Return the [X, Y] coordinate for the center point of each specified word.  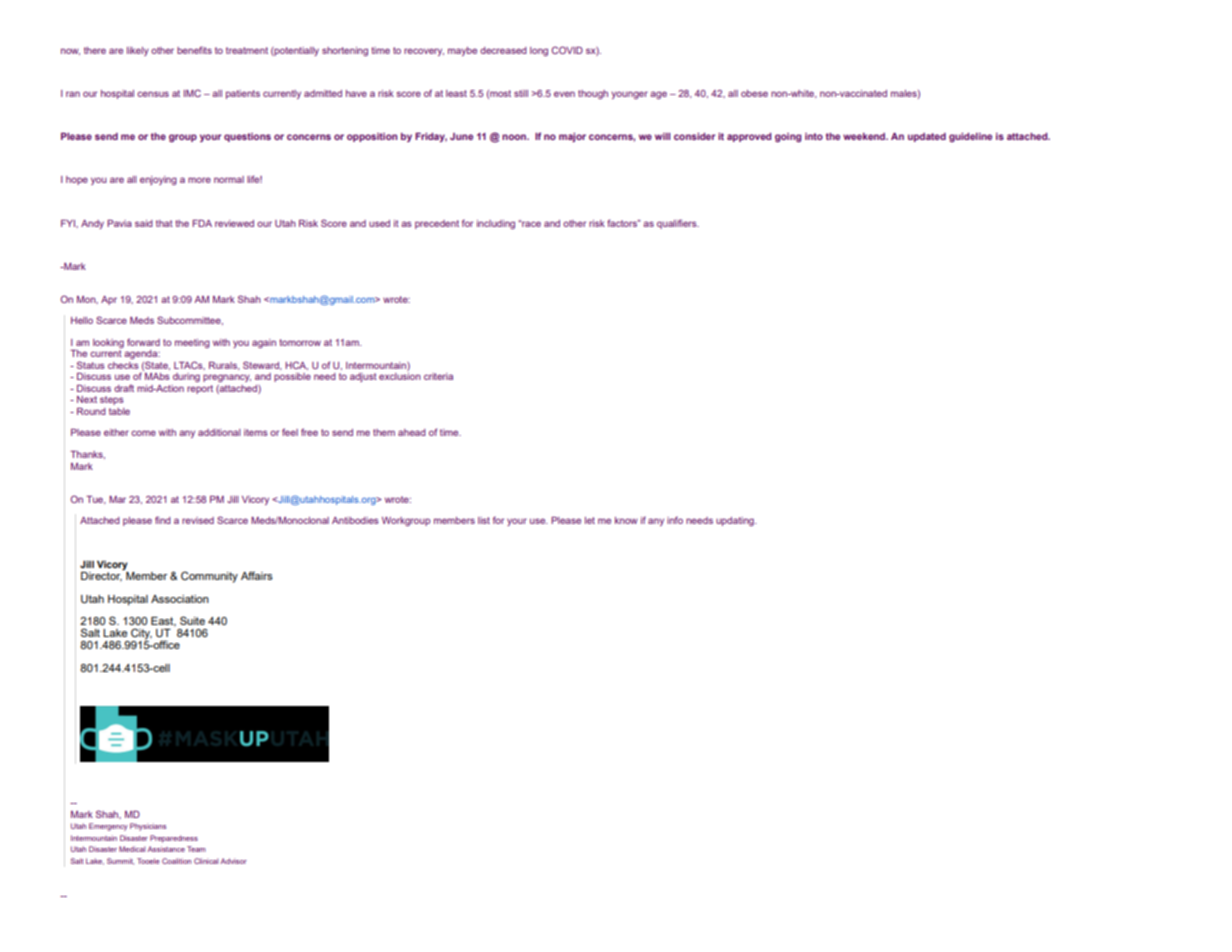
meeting [192, 343]
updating [736, 521]
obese [754, 93]
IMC [192, 93]
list [484, 520]
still [521, 93]
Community [209, 577]
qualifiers [678, 224]
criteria [438, 376]
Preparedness [174, 839]
